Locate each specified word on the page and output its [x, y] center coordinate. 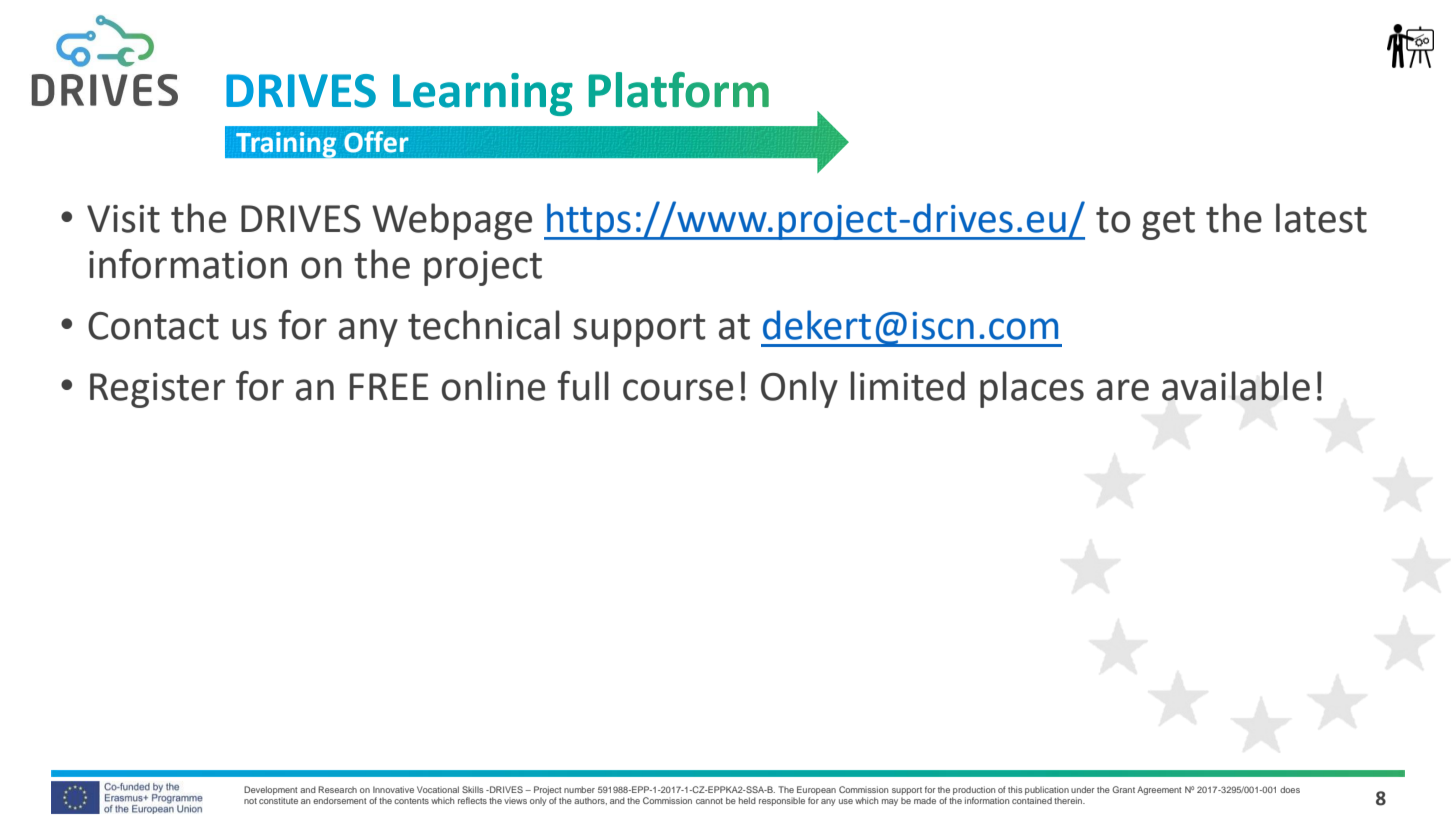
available [1236, 386]
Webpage [452, 221]
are [1123, 390]
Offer [376, 142]
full [583, 386]
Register [157, 390]
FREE [389, 386]
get [1168, 223]
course [678, 390]
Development [270, 792]
